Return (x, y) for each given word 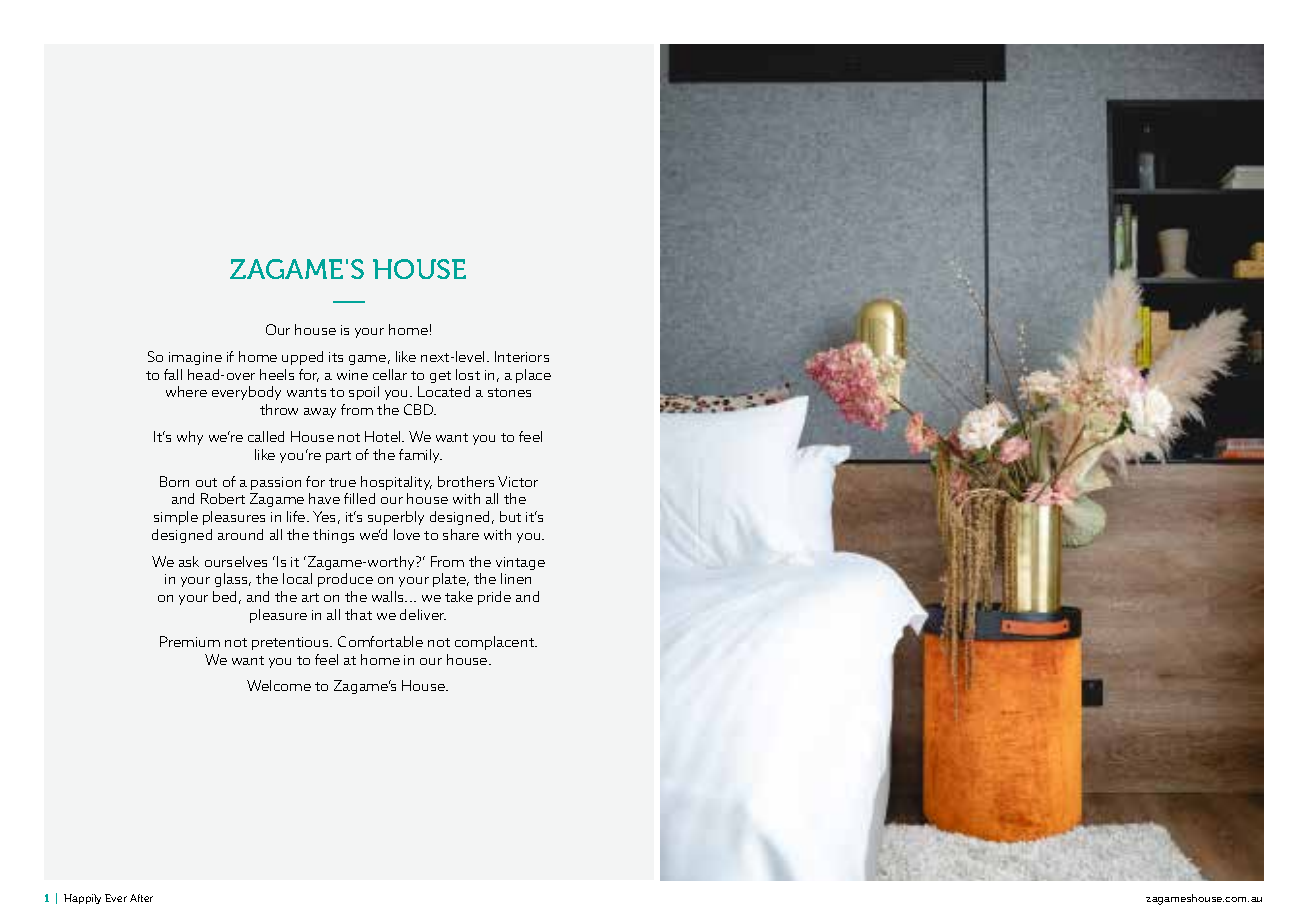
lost (468, 374)
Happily (82, 899)
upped (302, 358)
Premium (190, 641)
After (141, 898)
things (333, 536)
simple (176, 518)
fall (173, 374)
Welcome (279, 685)
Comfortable (380, 641)
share (461, 534)
